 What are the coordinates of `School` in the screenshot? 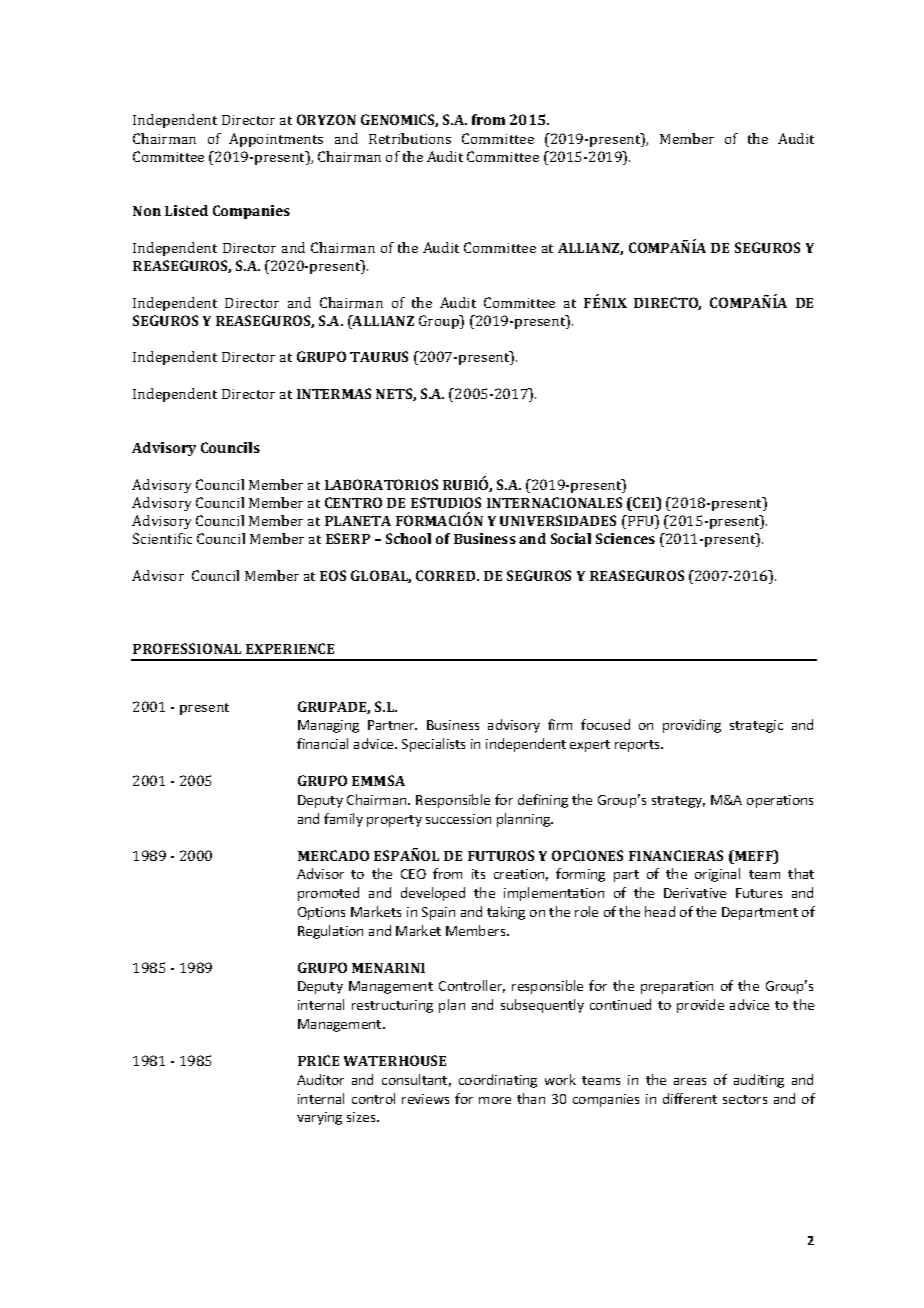 It's located at (408, 538).
